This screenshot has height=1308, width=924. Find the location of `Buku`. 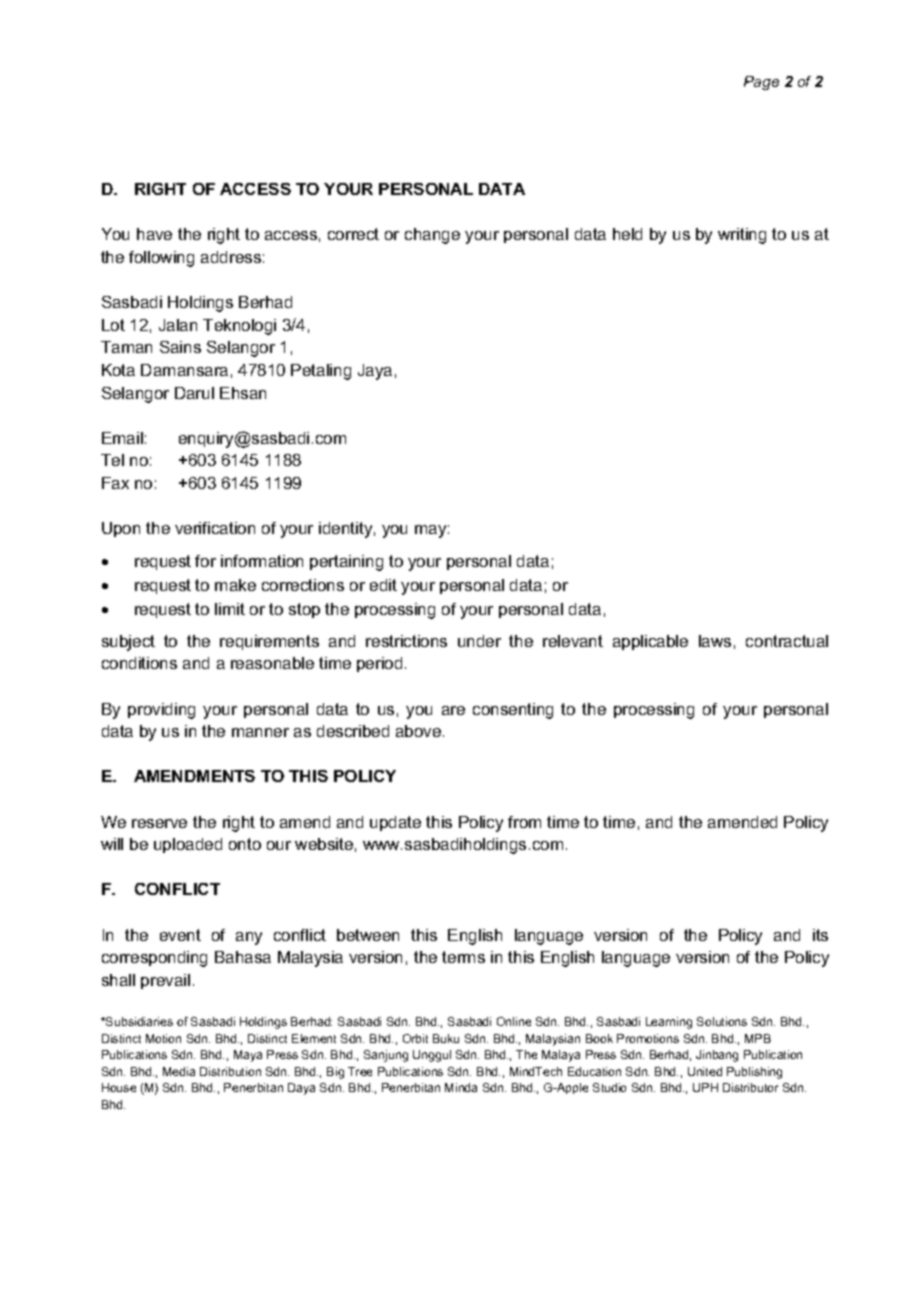

Buku is located at coordinates (446, 1038).
